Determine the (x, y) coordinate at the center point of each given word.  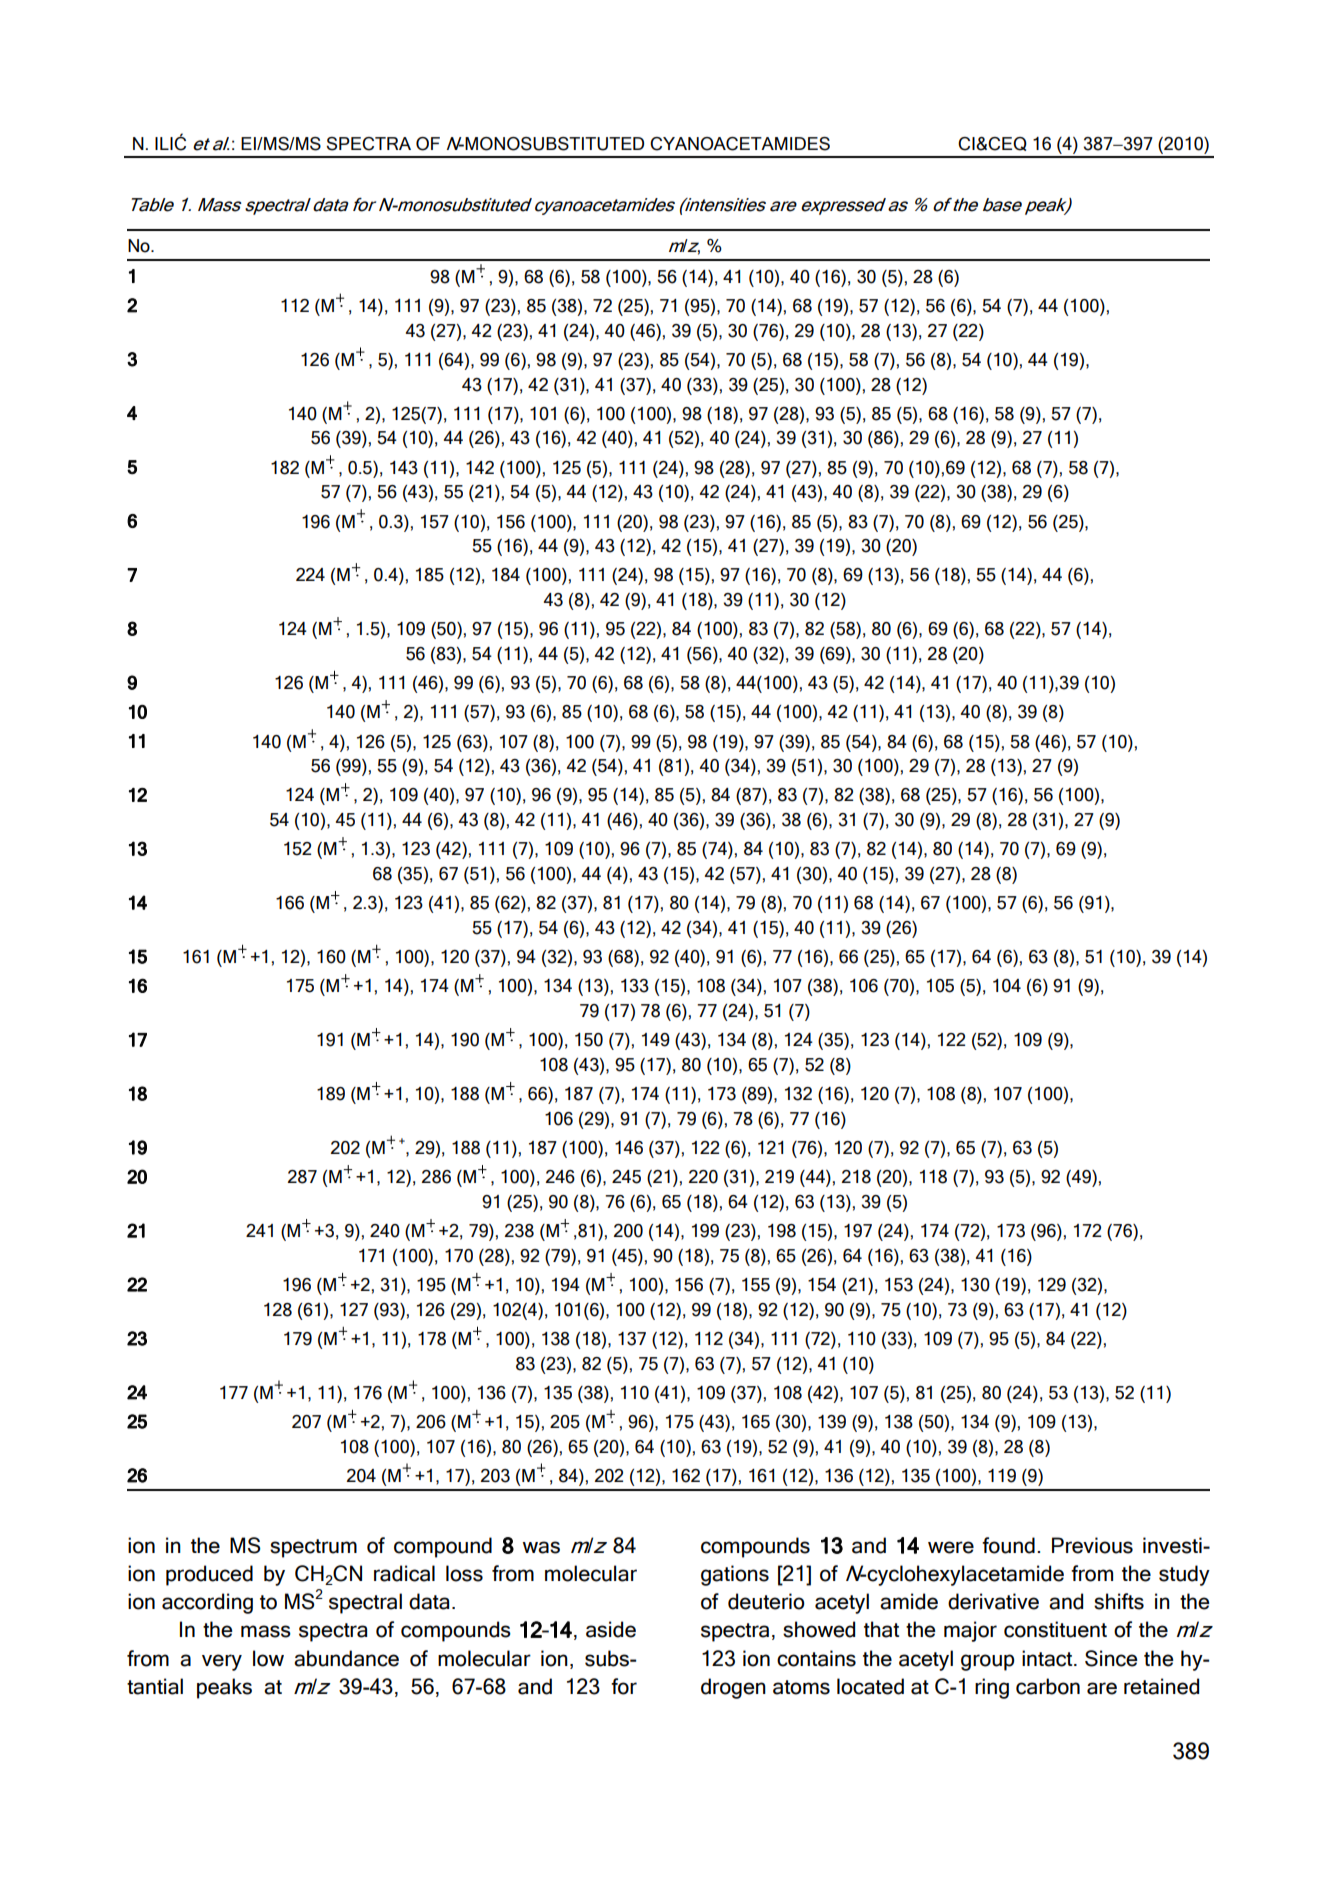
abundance (346, 1658)
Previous (1092, 1545)
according (207, 1603)
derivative (993, 1601)
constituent (1055, 1629)
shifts (1119, 1601)
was (541, 1547)
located (870, 1686)
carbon (1048, 1686)
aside (611, 1629)
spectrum (313, 1548)
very (222, 1662)
